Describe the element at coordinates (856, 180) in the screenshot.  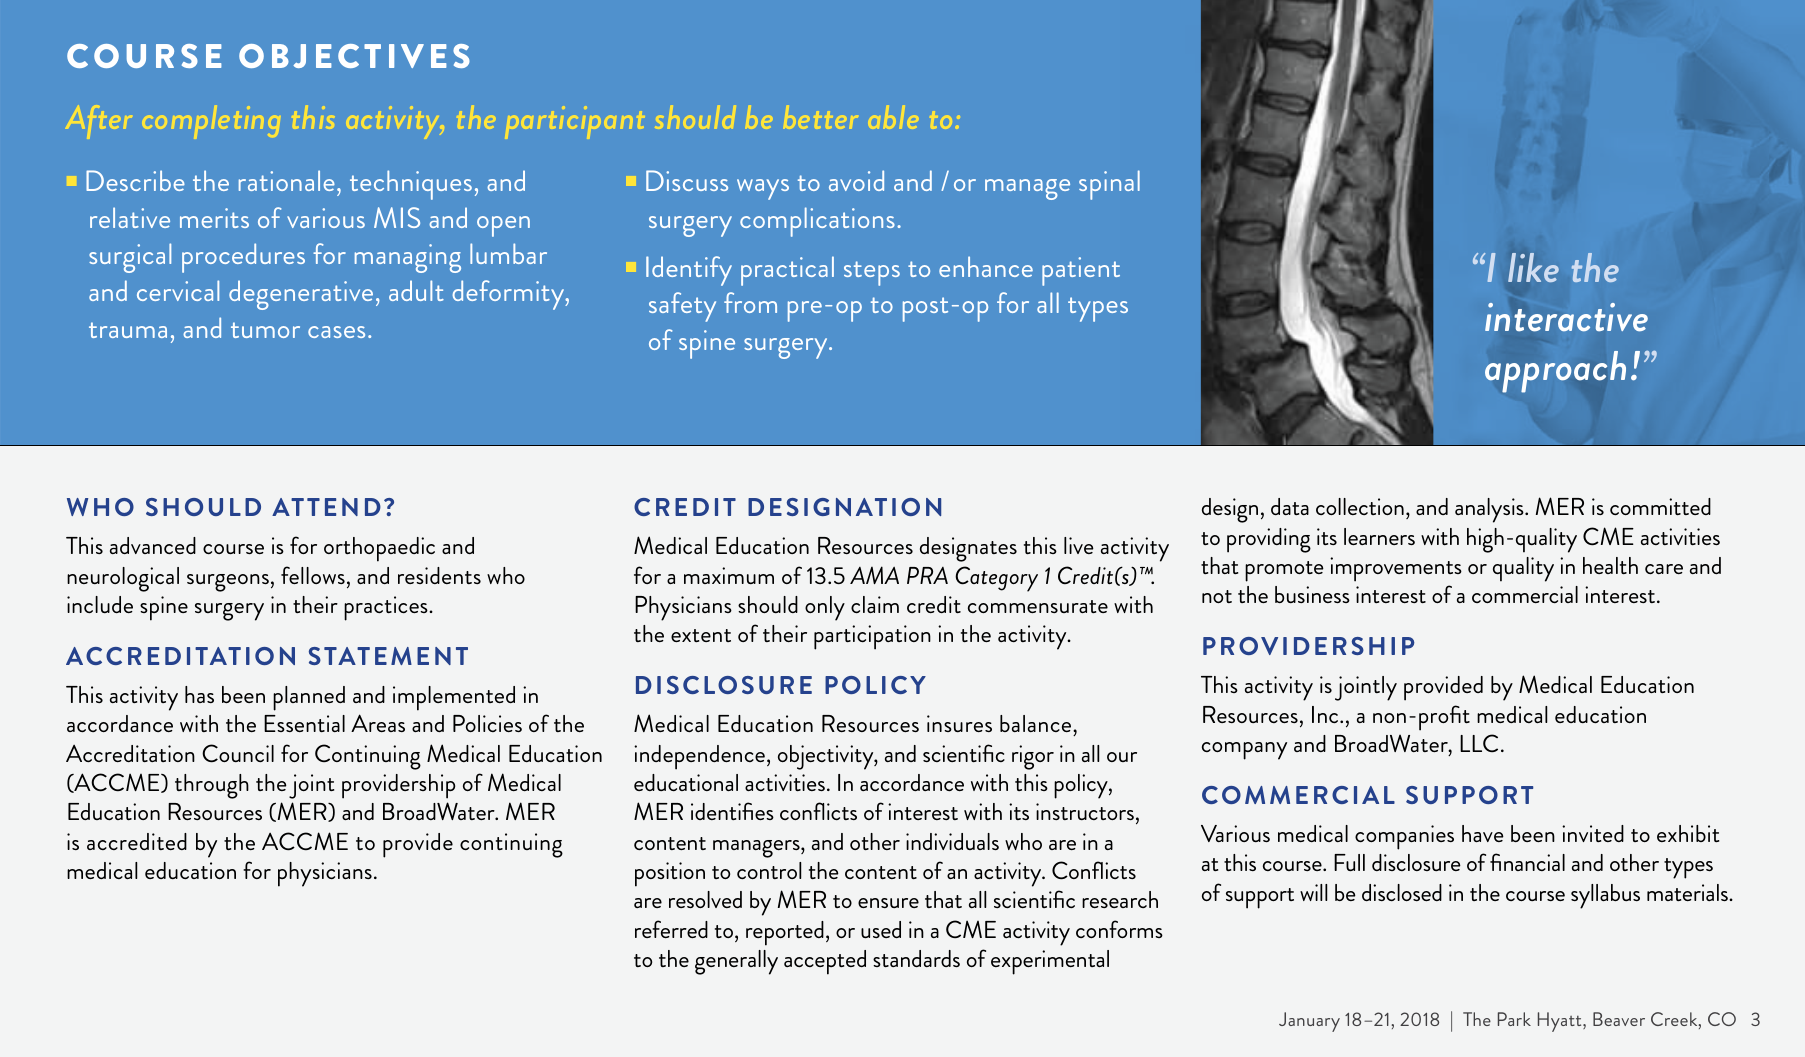
I see `avoid` at that location.
